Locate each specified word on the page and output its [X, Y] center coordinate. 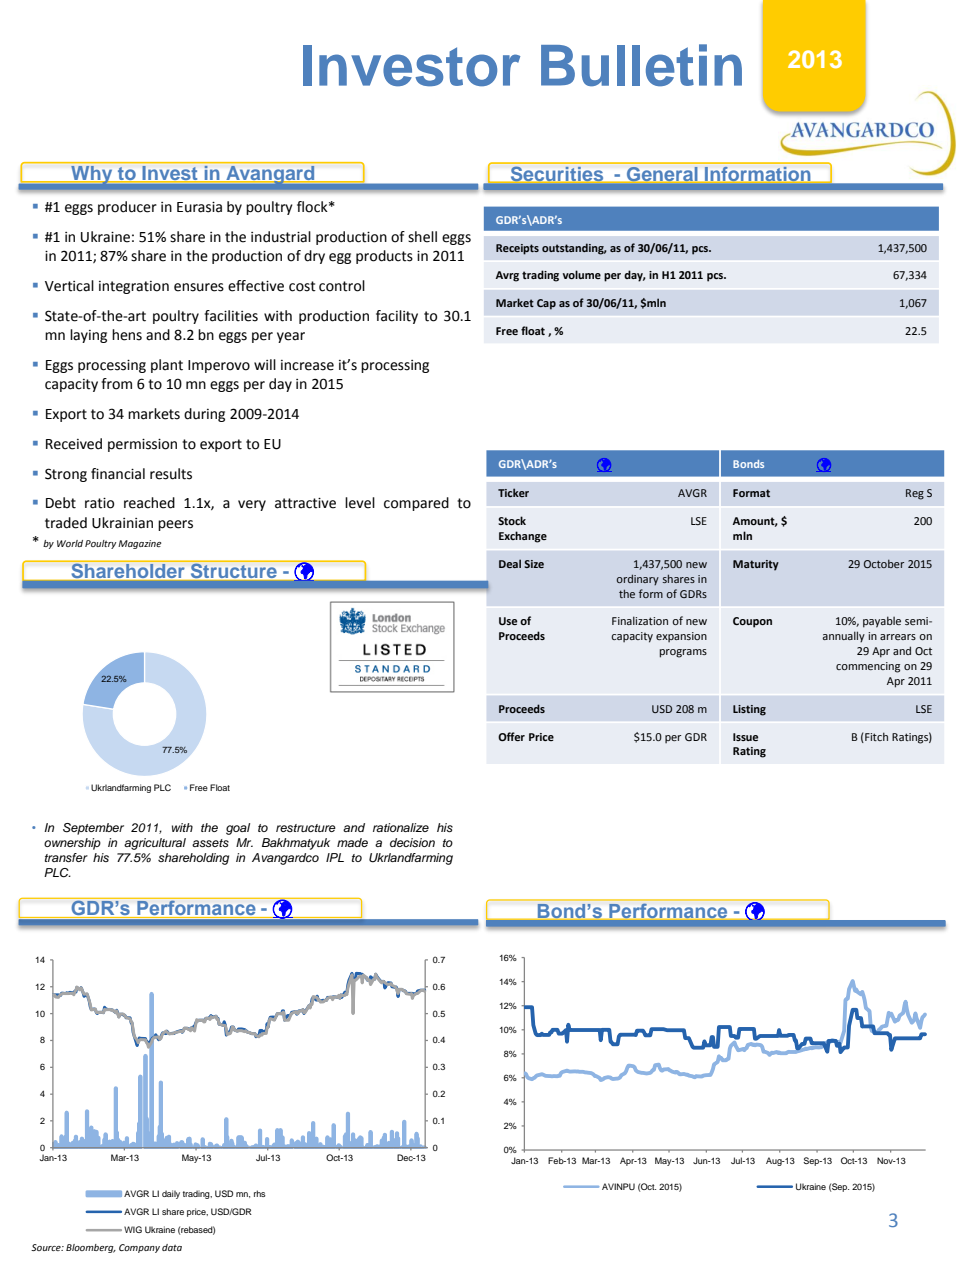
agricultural [155, 844]
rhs [260, 1193]
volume [582, 274]
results [171, 474]
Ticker [513, 492]
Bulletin [641, 65]
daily [171, 1194]
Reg [915, 494]
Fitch [875, 737]
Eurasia [199, 207]
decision [412, 842]
